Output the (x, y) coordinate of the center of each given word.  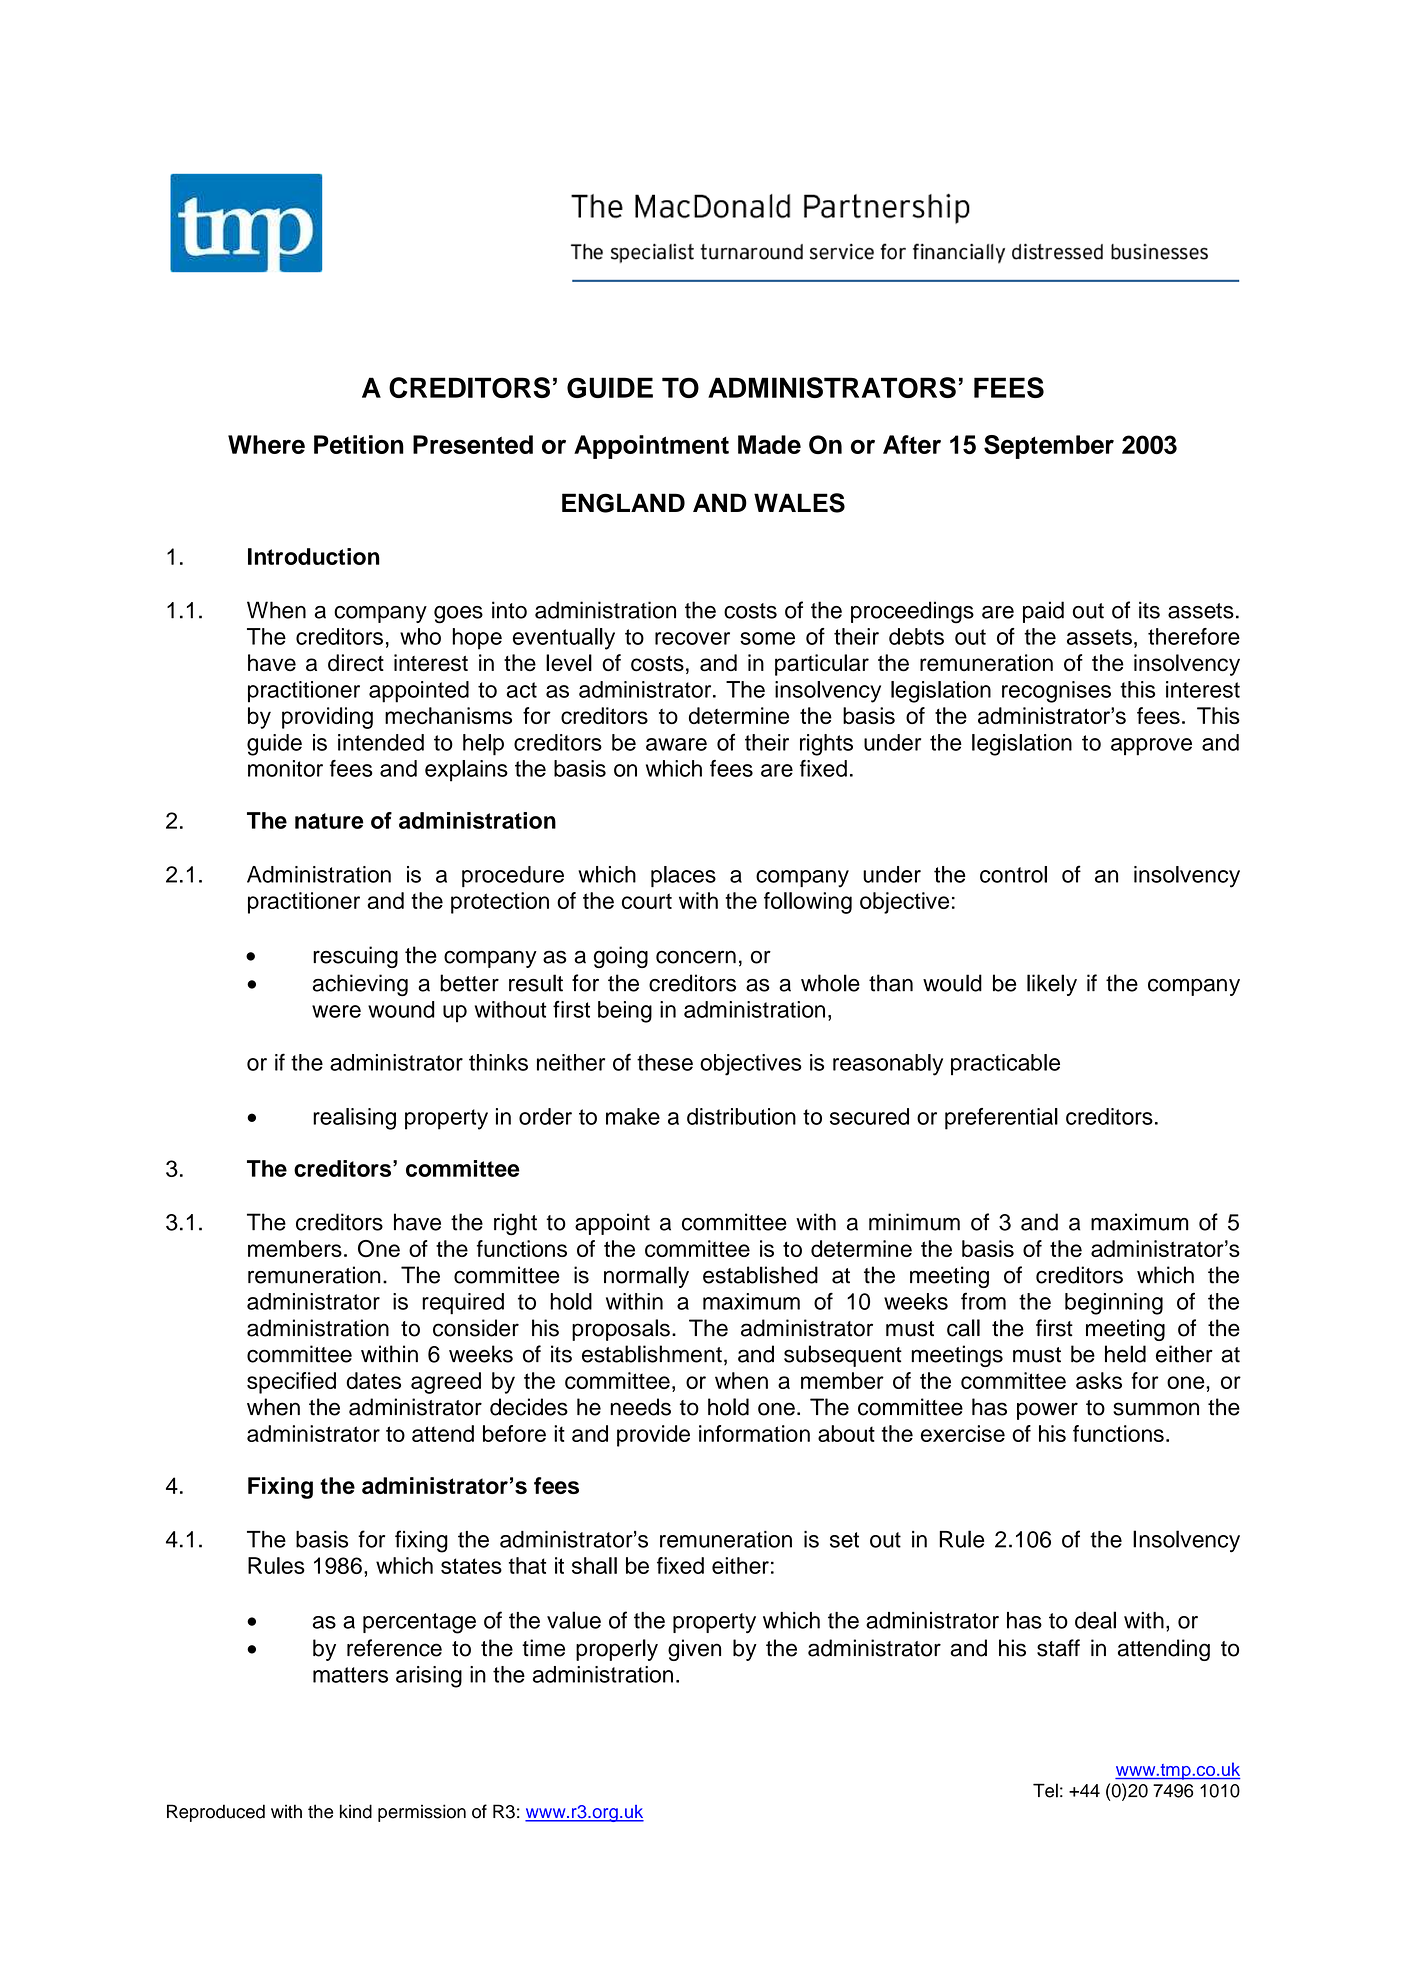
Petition (359, 444)
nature (329, 821)
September (1049, 447)
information (754, 1433)
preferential (1001, 1119)
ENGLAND (623, 503)
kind (356, 1811)
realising (354, 1119)
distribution (741, 1116)
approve (1151, 747)
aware (676, 744)
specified (291, 1383)
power (1047, 1411)
